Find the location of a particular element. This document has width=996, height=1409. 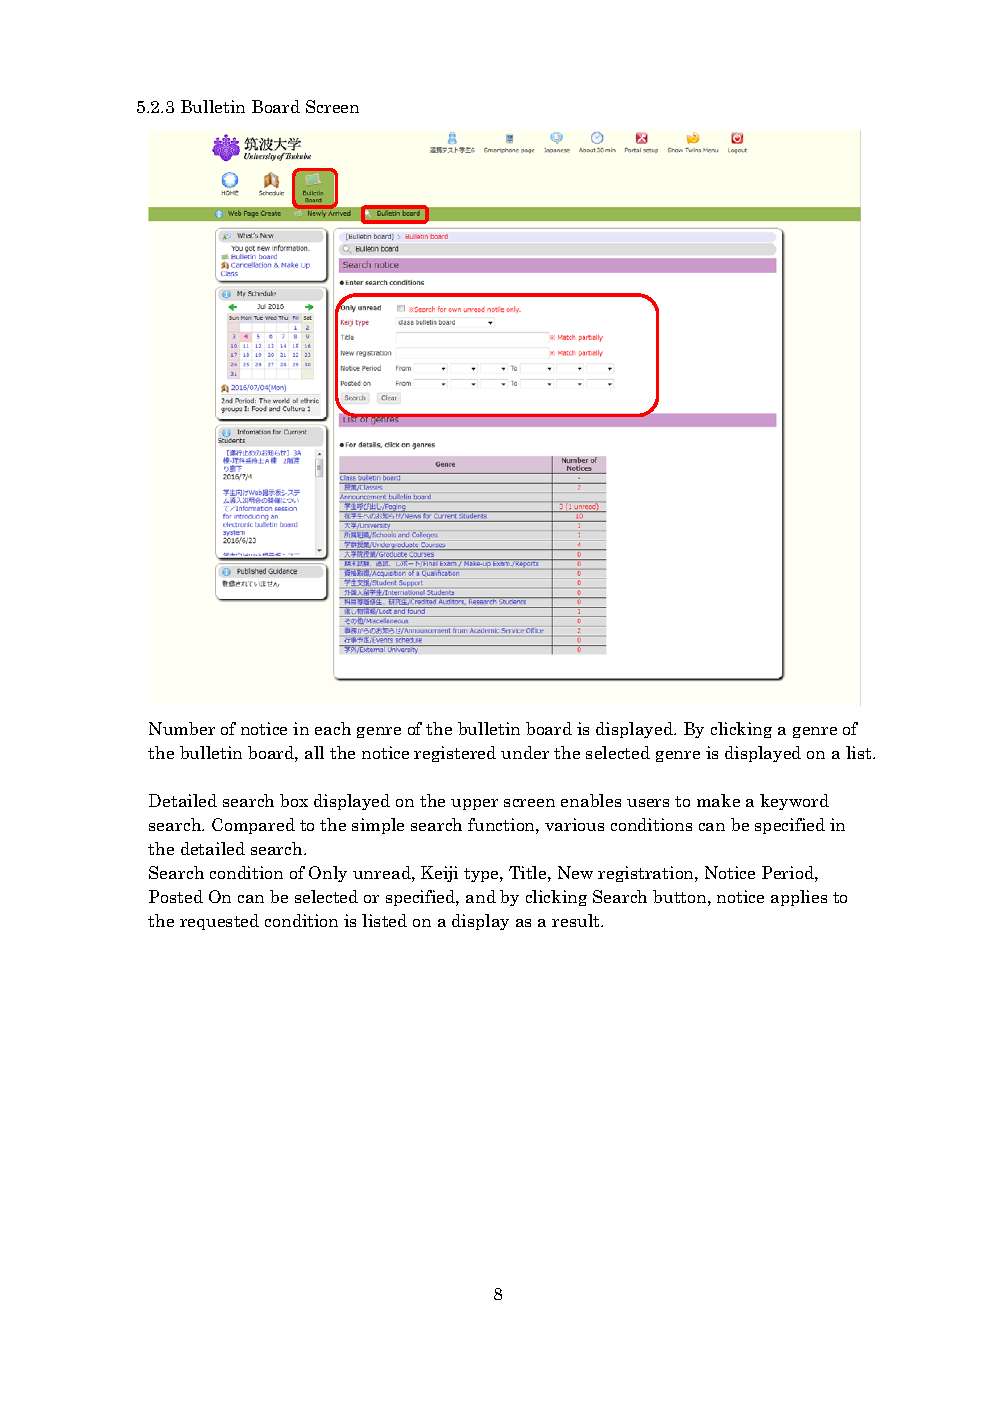

registered is located at coordinates (455, 754).
